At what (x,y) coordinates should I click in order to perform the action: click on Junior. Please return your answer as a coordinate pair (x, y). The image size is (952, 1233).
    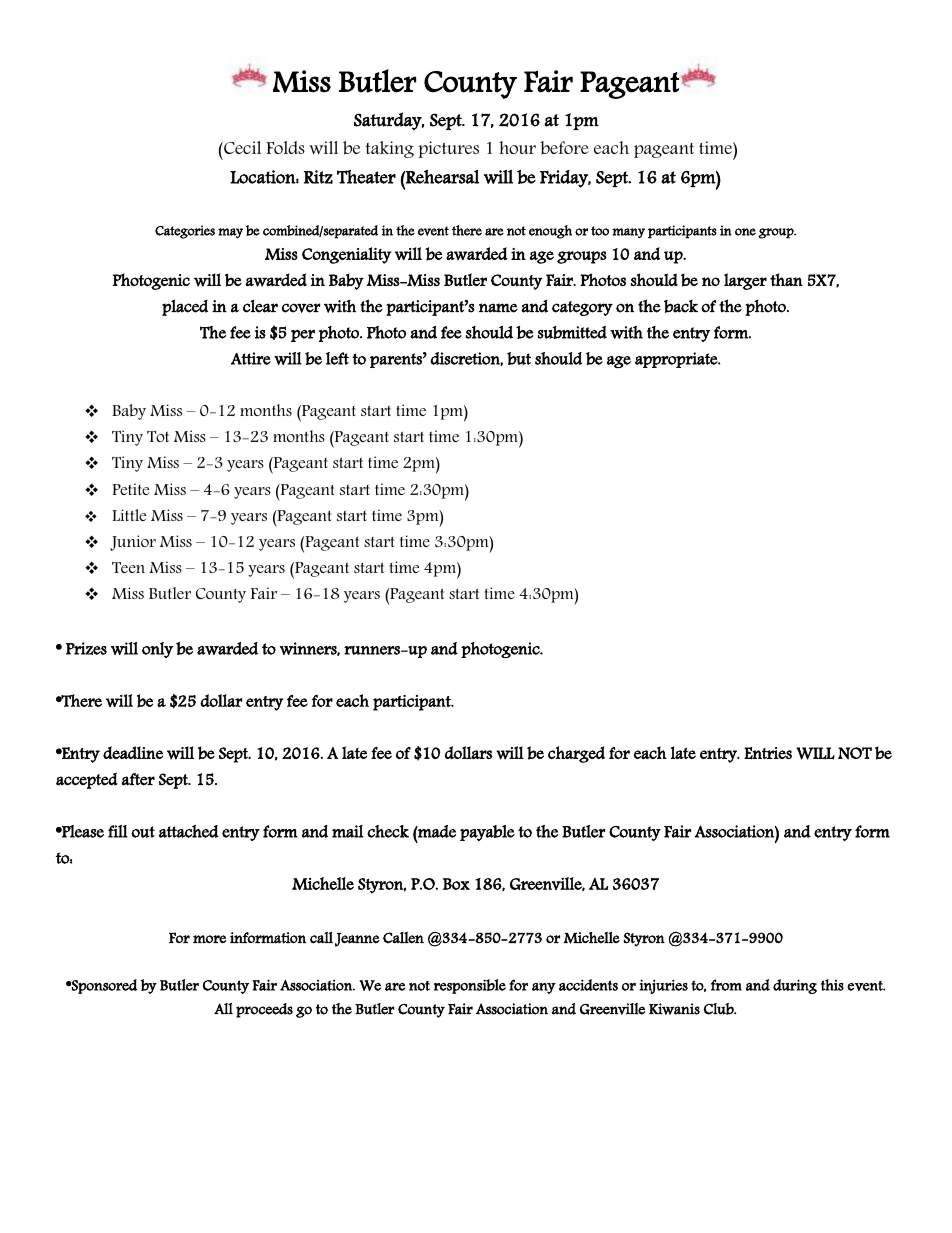
    Looking at the image, I should click on (133, 543).
